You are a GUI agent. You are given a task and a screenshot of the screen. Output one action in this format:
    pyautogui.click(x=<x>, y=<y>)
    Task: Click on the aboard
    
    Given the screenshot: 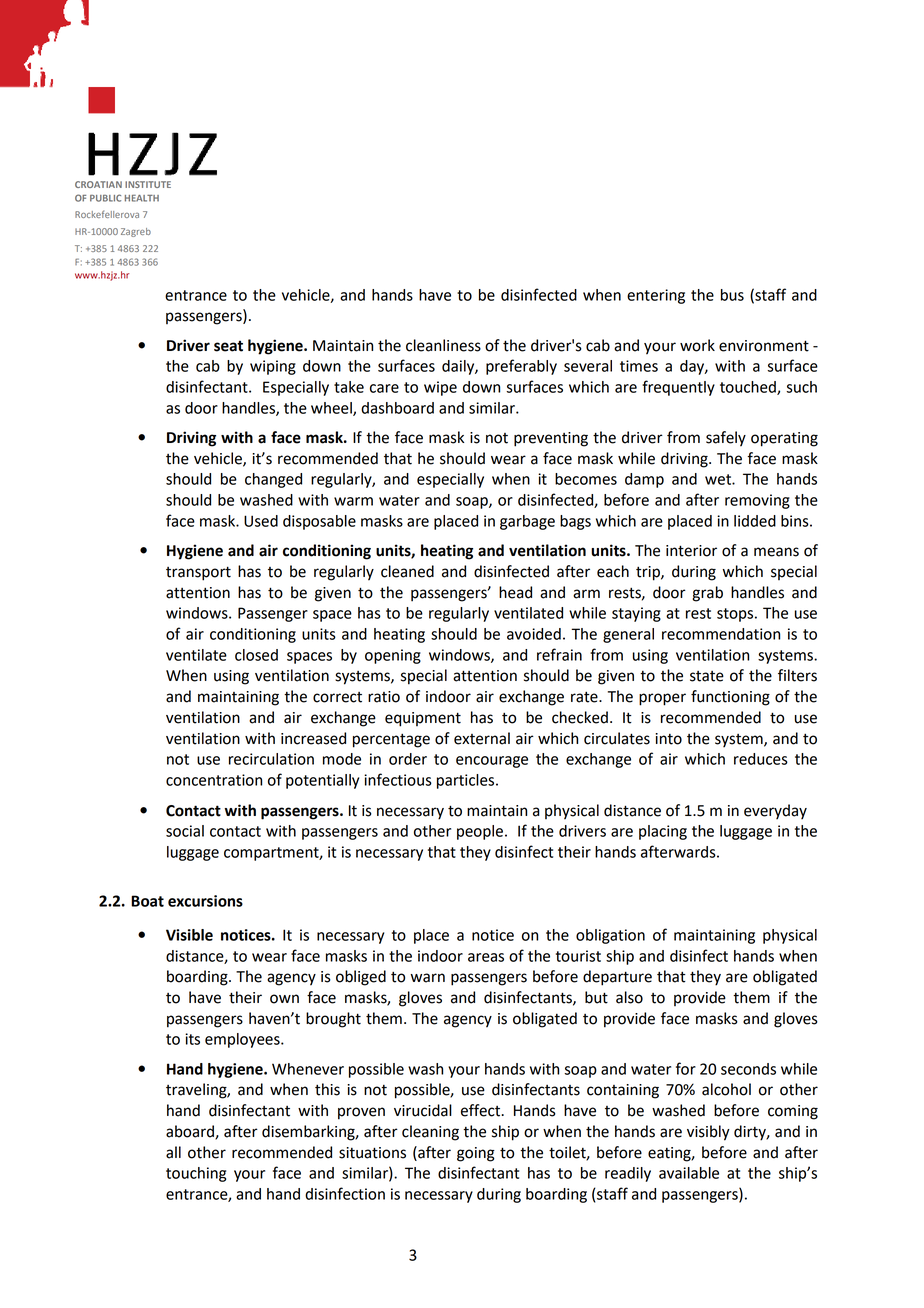 What is the action you would take?
    pyautogui.click(x=191, y=1132)
